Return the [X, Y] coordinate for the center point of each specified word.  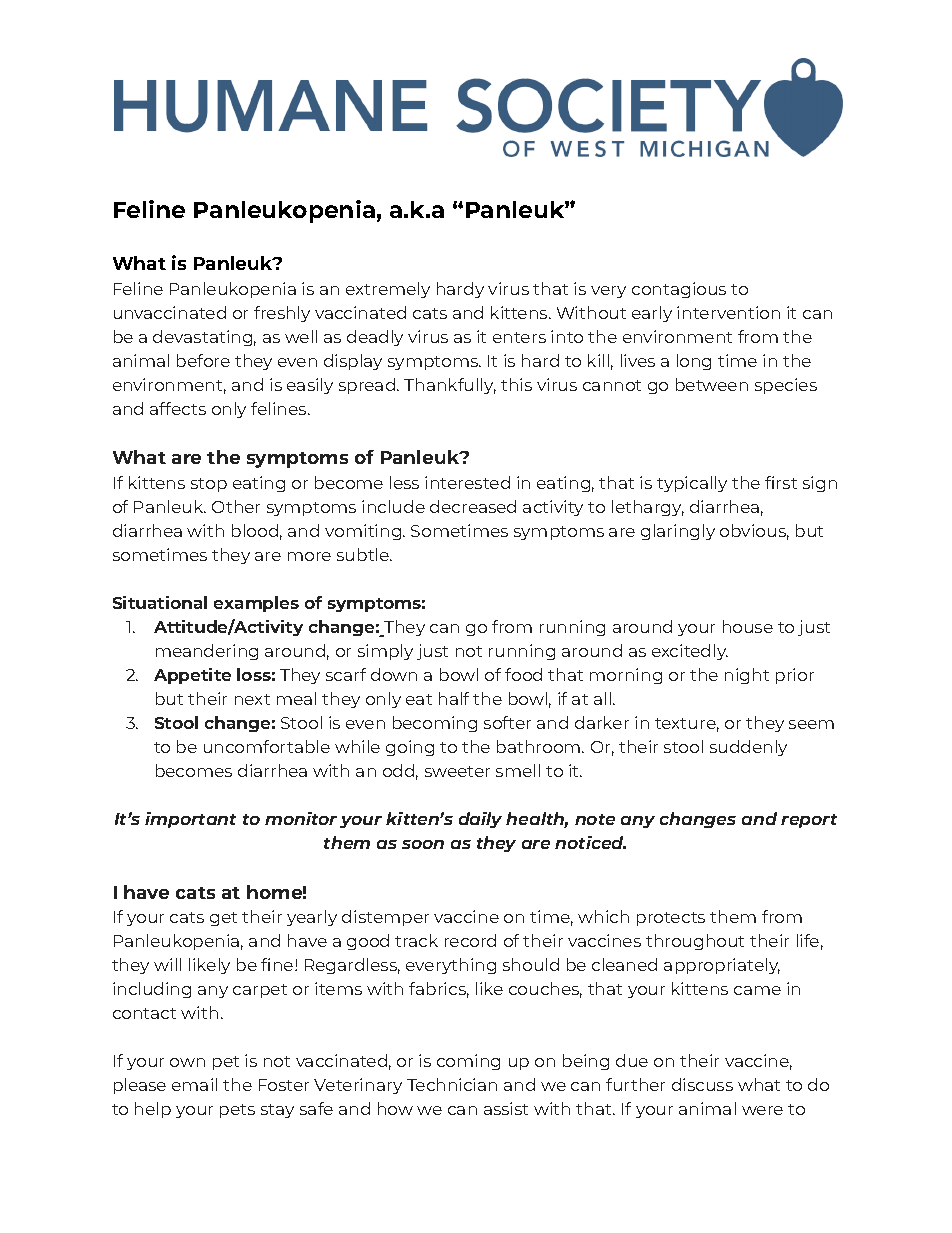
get [223, 919]
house [748, 626]
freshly [282, 314]
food [523, 674]
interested [467, 482]
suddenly [748, 748]
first [781, 482]
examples [256, 604]
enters [519, 337]
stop [209, 485]
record [470, 940]
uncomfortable [267, 746]
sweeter [457, 771]
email [194, 1084]
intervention [728, 312]
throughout [695, 942]
